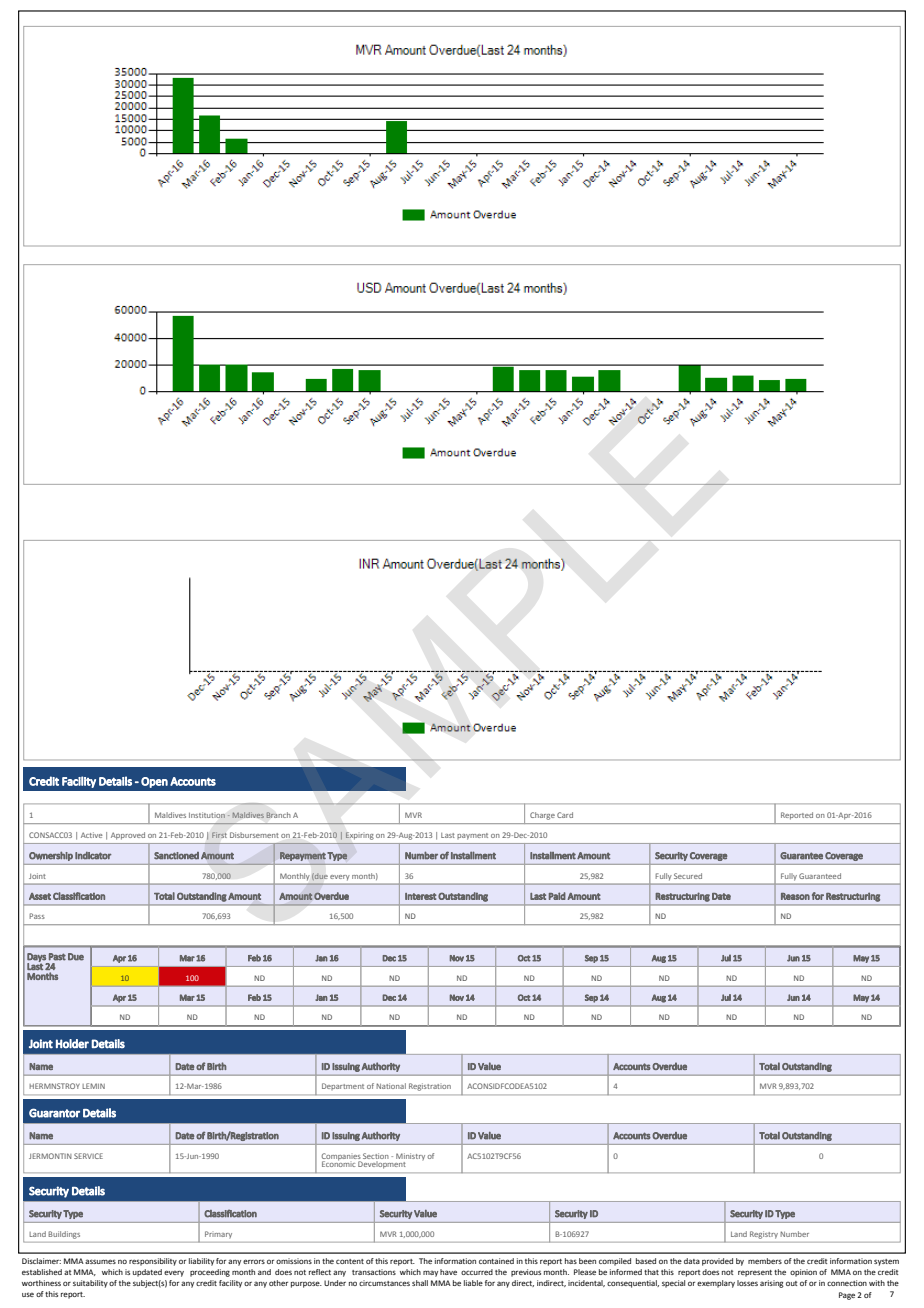 The width and height of the screenshot is (924, 1308). What do you see at coordinates (90, 1284) in the screenshot?
I see `suitability` at bounding box center [90, 1284].
